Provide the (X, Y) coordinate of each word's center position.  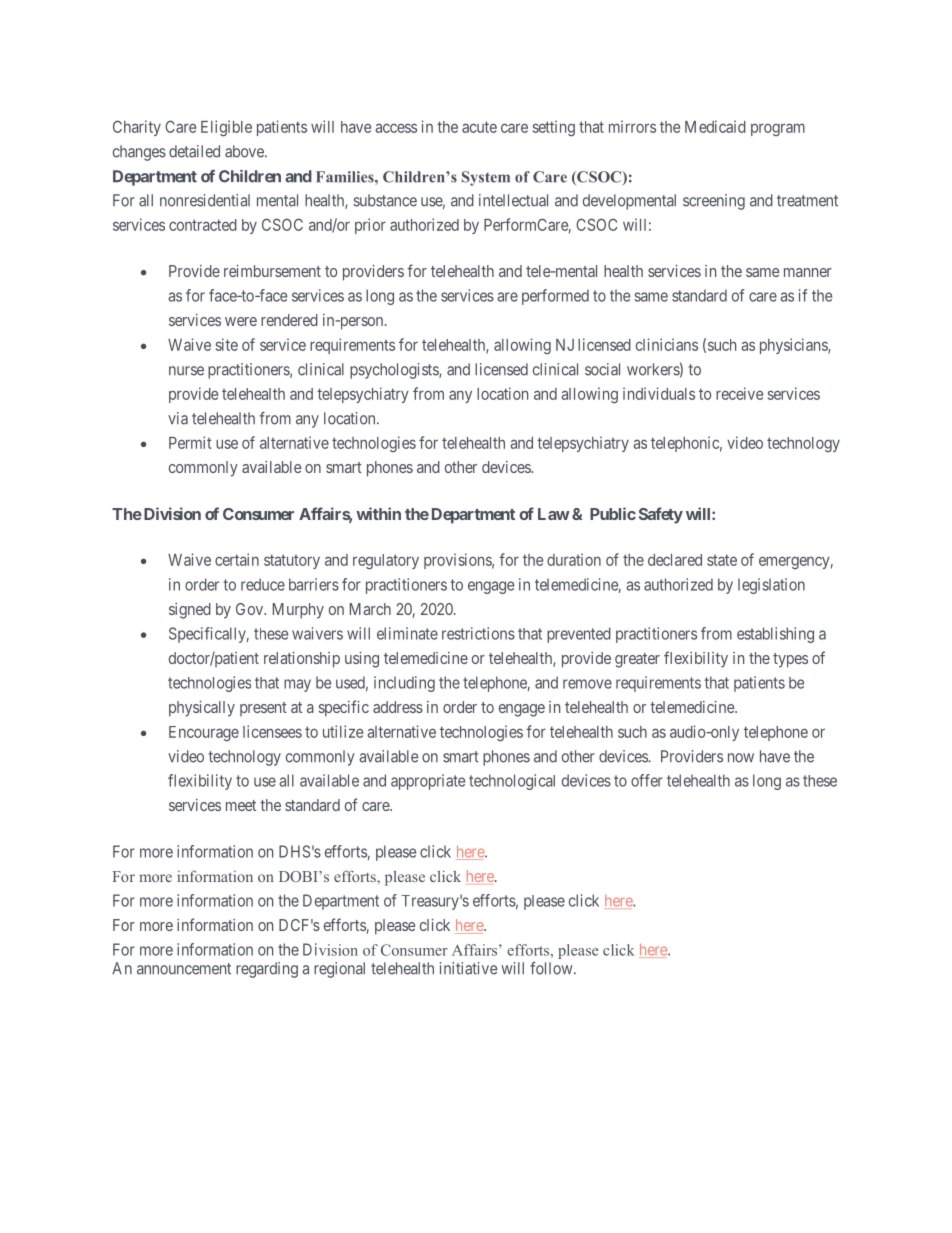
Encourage (204, 733)
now (741, 758)
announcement (184, 969)
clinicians (667, 344)
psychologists (395, 371)
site (227, 344)
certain (237, 559)
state (722, 560)
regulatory (386, 561)
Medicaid (715, 126)
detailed (194, 151)
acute (479, 127)
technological (512, 782)
